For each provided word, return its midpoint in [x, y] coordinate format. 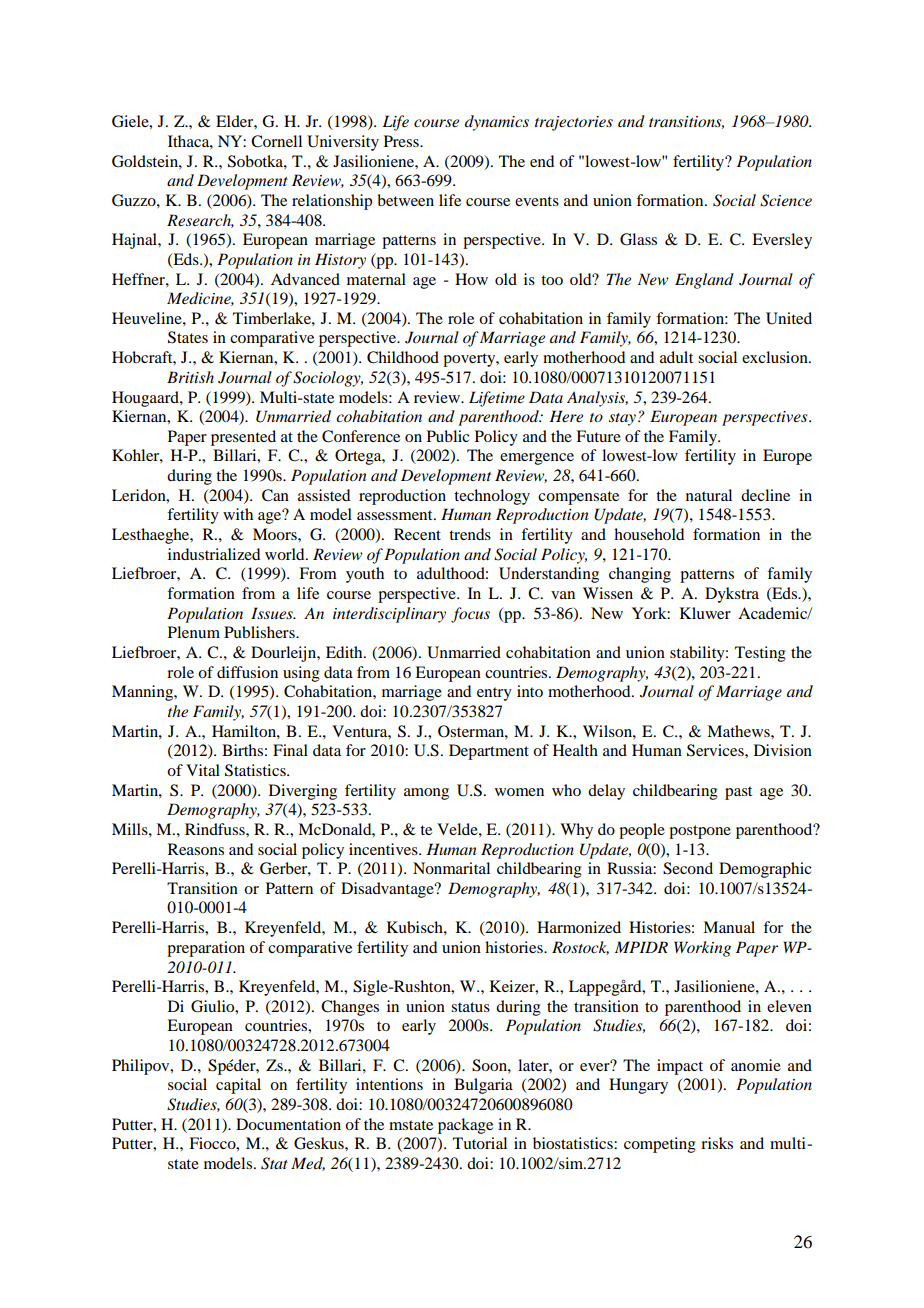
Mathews [739, 731]
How [471, 279]
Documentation [288, 1124]
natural [709, 495]
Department [489, 752]
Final [290, 750]
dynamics [497, 123]
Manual [729, 927]
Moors [276, 534]
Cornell [276, 141]
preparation [206, 949]
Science [786, 200]
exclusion [776, 357]
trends [470, 534]
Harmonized [579, 927]
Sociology [328, 379]
